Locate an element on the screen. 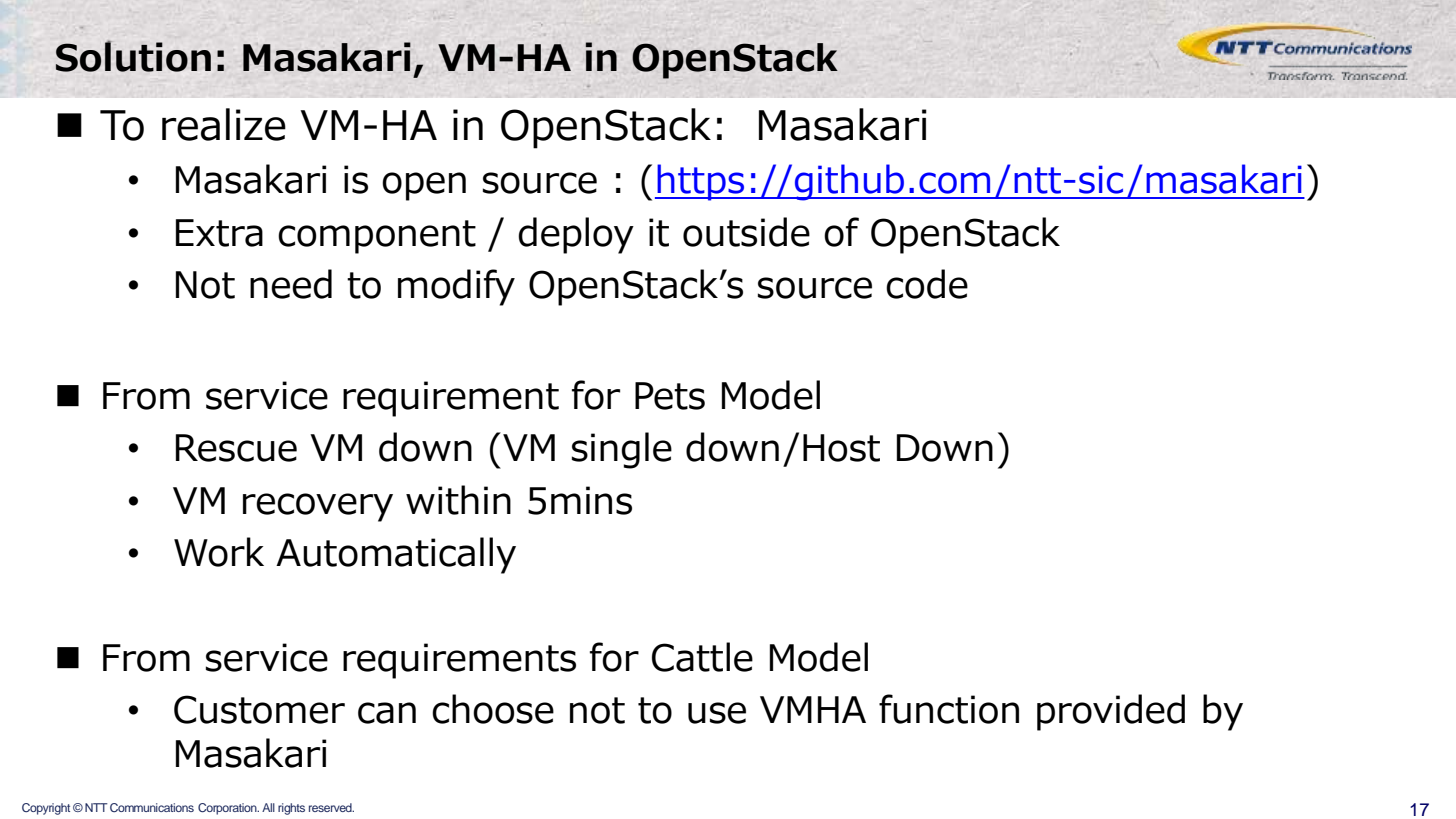 The width and height of the screenshot is (1456, 819). modify is located at coordinates (456, 287).
